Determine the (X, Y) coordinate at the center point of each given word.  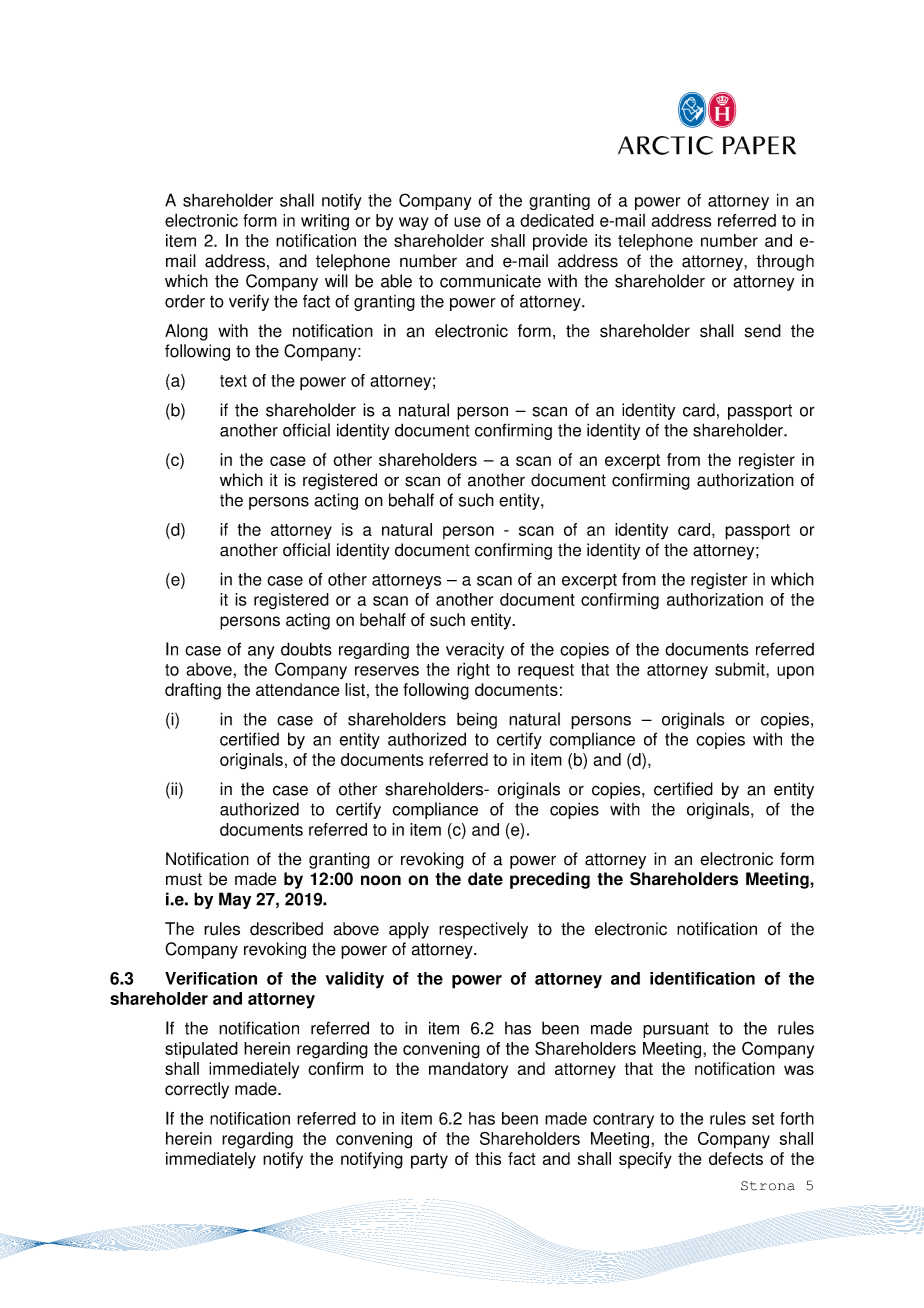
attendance (297, 689)
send (763, 331)
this (488, 1158)
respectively (483, 930)
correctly (197, 1090)
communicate (490, 281)
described (286, 929)
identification (702, 978)
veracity (475, 650)
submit (741, 669)
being (477, 720)
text (233, 381)
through (785, 262)
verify (249, 302)
